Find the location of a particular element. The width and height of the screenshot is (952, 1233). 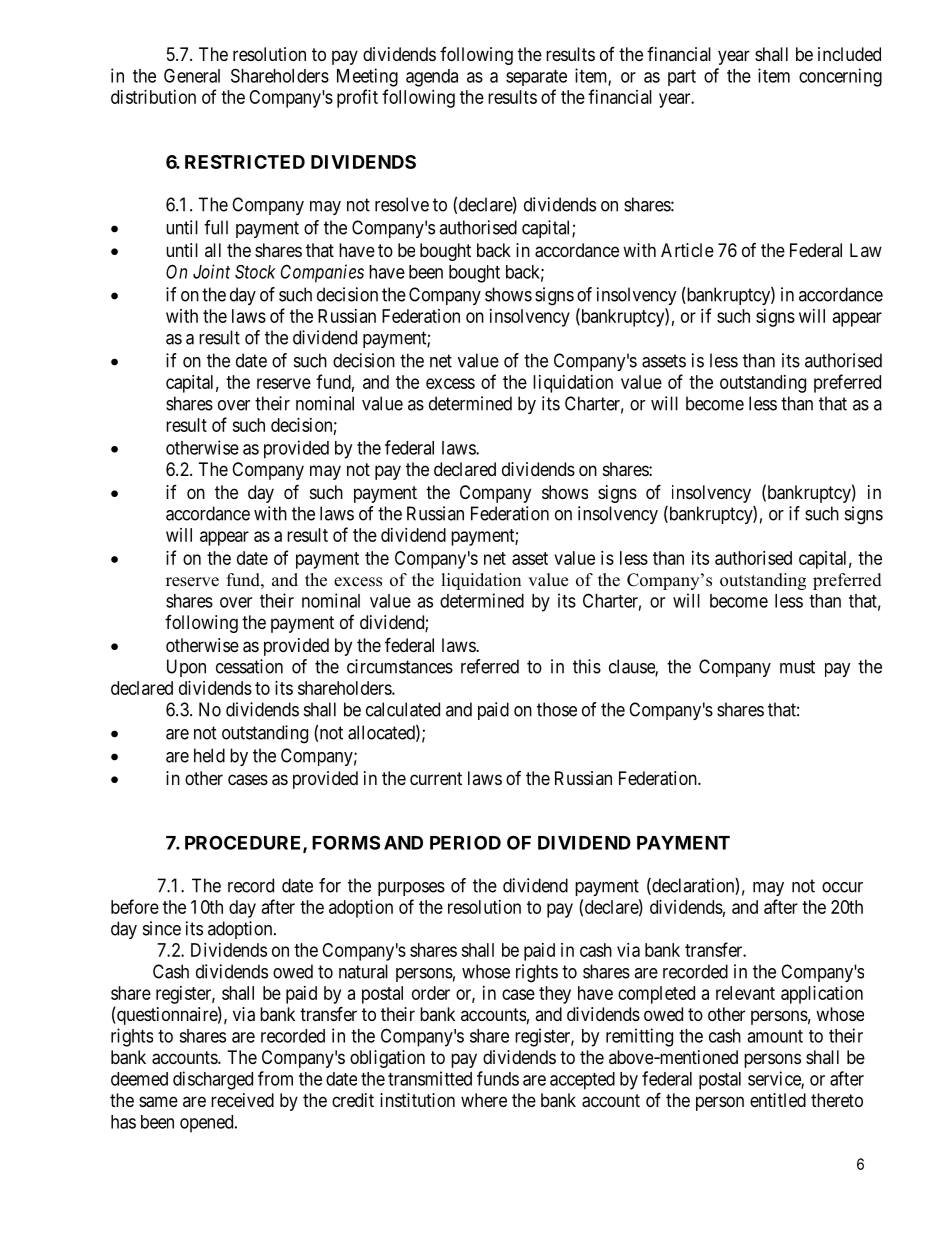

discharged is located at coordinates (213, 1080).
